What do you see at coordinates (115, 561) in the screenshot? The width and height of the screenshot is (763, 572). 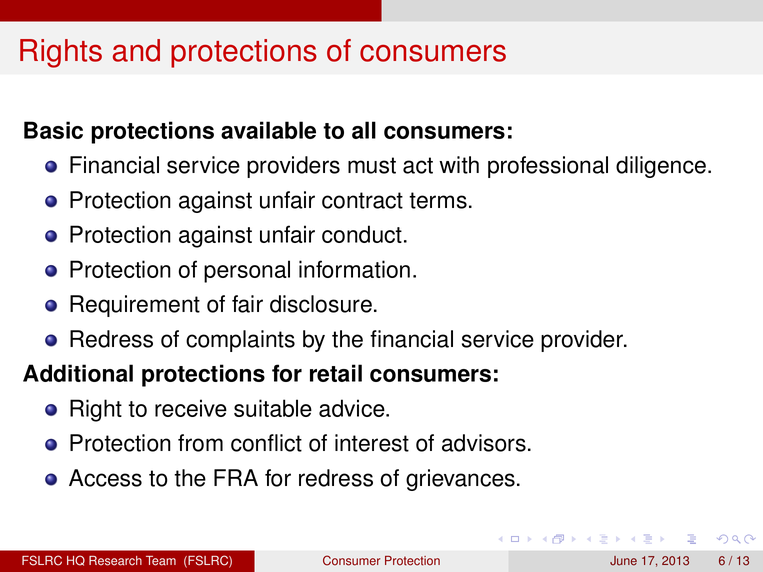 I see `Research` at bounding box center [115, 561].
